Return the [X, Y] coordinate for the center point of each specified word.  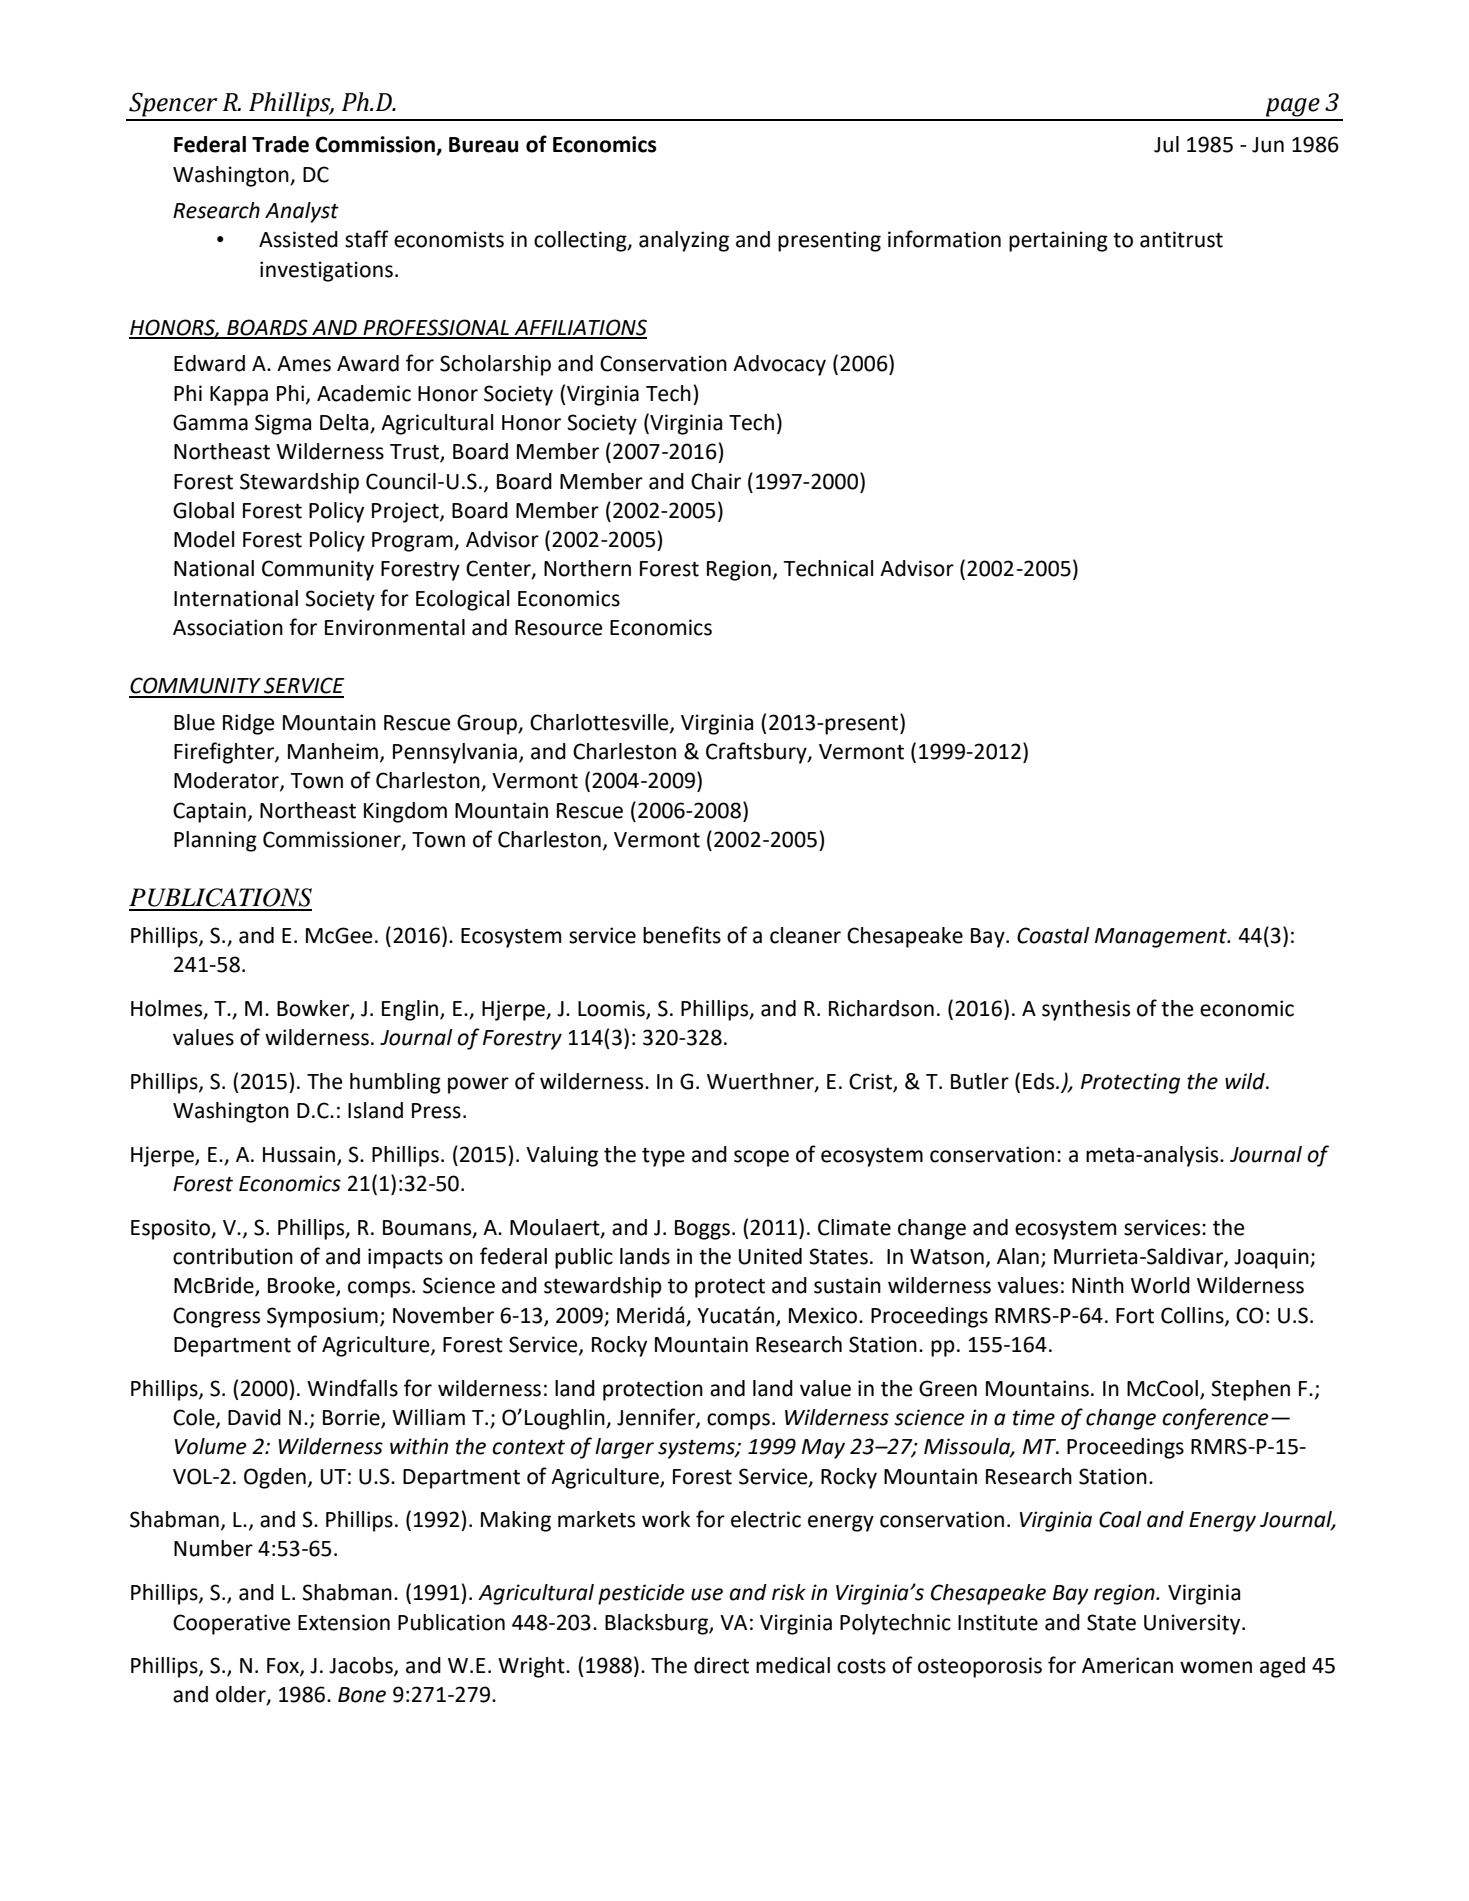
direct [721, 1665]
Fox [284, 1667]
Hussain [299, 1154]
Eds [1040, 1081]
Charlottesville [600, 723]
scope [761, 1158]
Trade [280, 144]
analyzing [684, 241]
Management [1162, 938]
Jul [1166, 144]
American [1127, 1665]
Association [228, 627]
